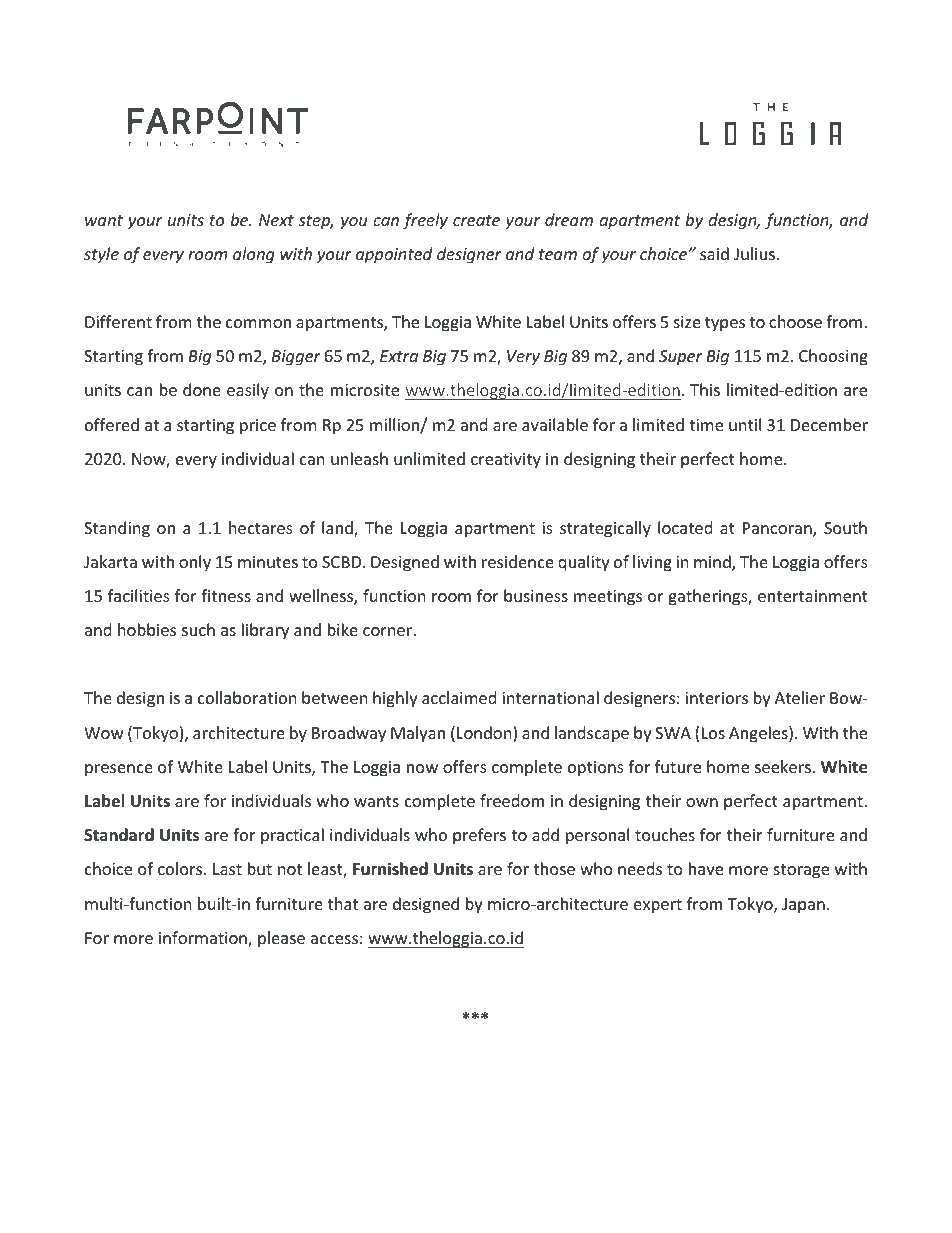 The height and width of the page is (1233, 952). I want to click on only, so click(195, 563).
